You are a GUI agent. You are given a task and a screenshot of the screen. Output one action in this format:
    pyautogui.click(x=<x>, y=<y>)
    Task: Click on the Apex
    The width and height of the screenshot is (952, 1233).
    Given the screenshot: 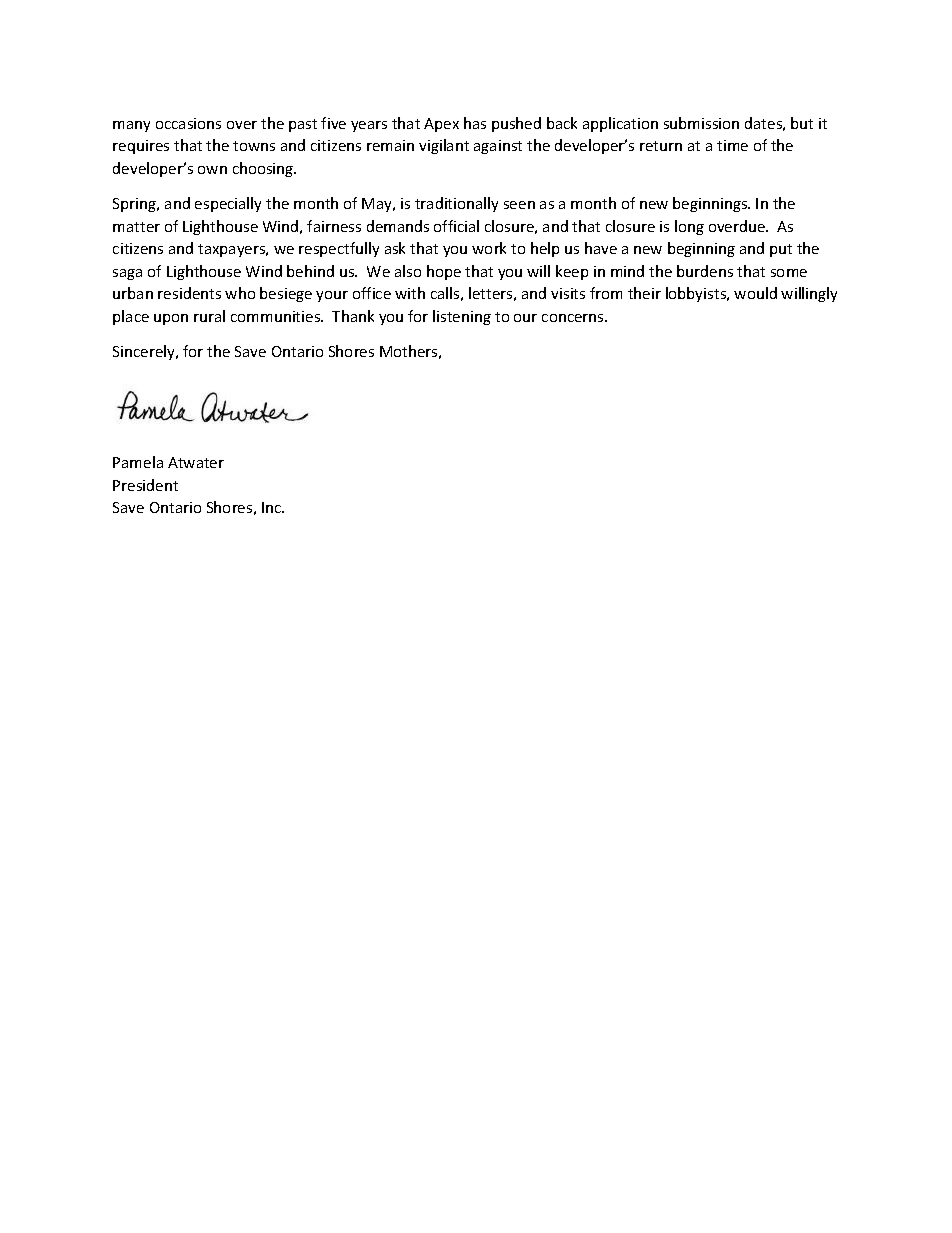 What is the action you would take?
    pyautogui.click(x=441, y=125)
